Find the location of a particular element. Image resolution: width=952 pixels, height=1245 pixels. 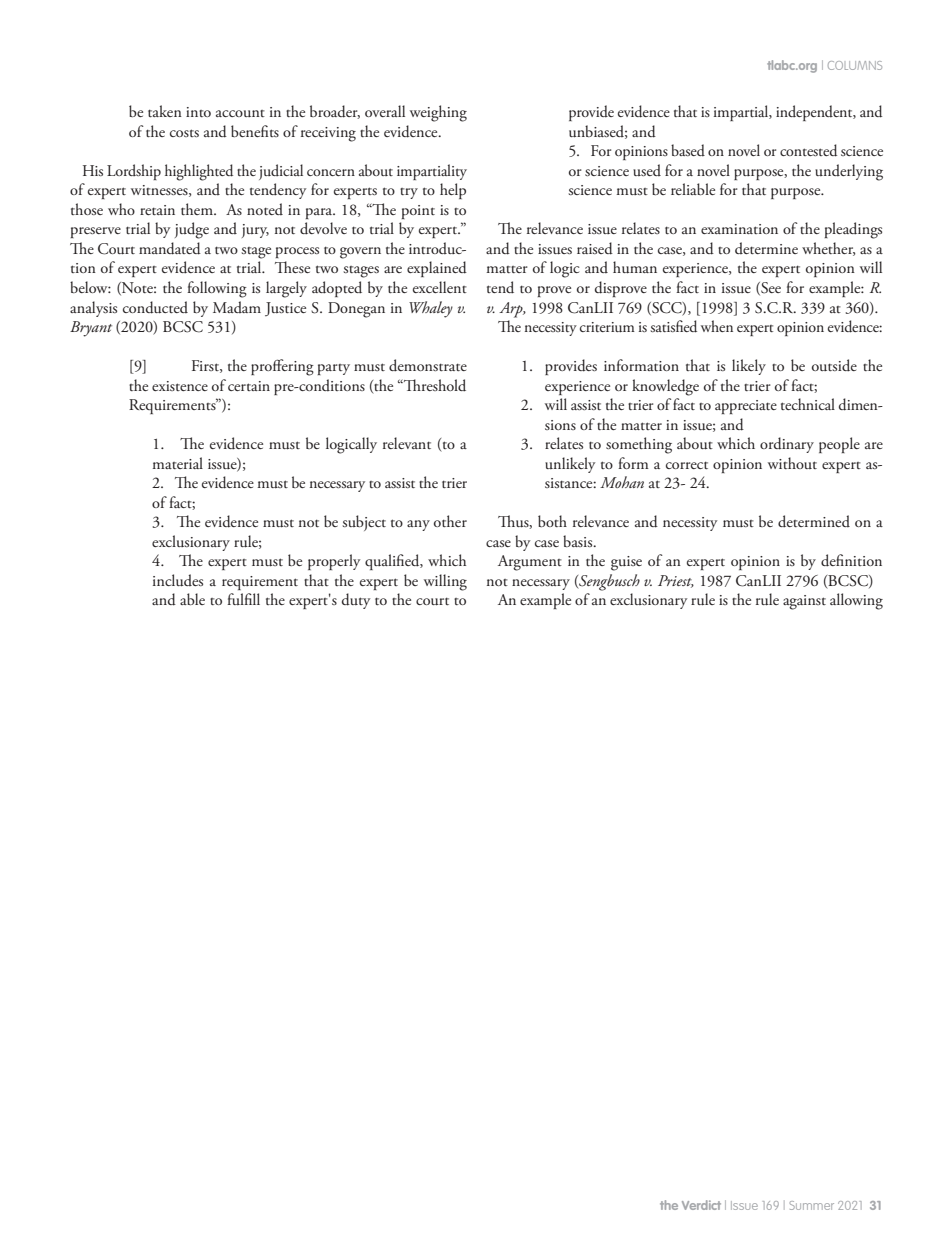

taken is located at coordinates (165, 111).
